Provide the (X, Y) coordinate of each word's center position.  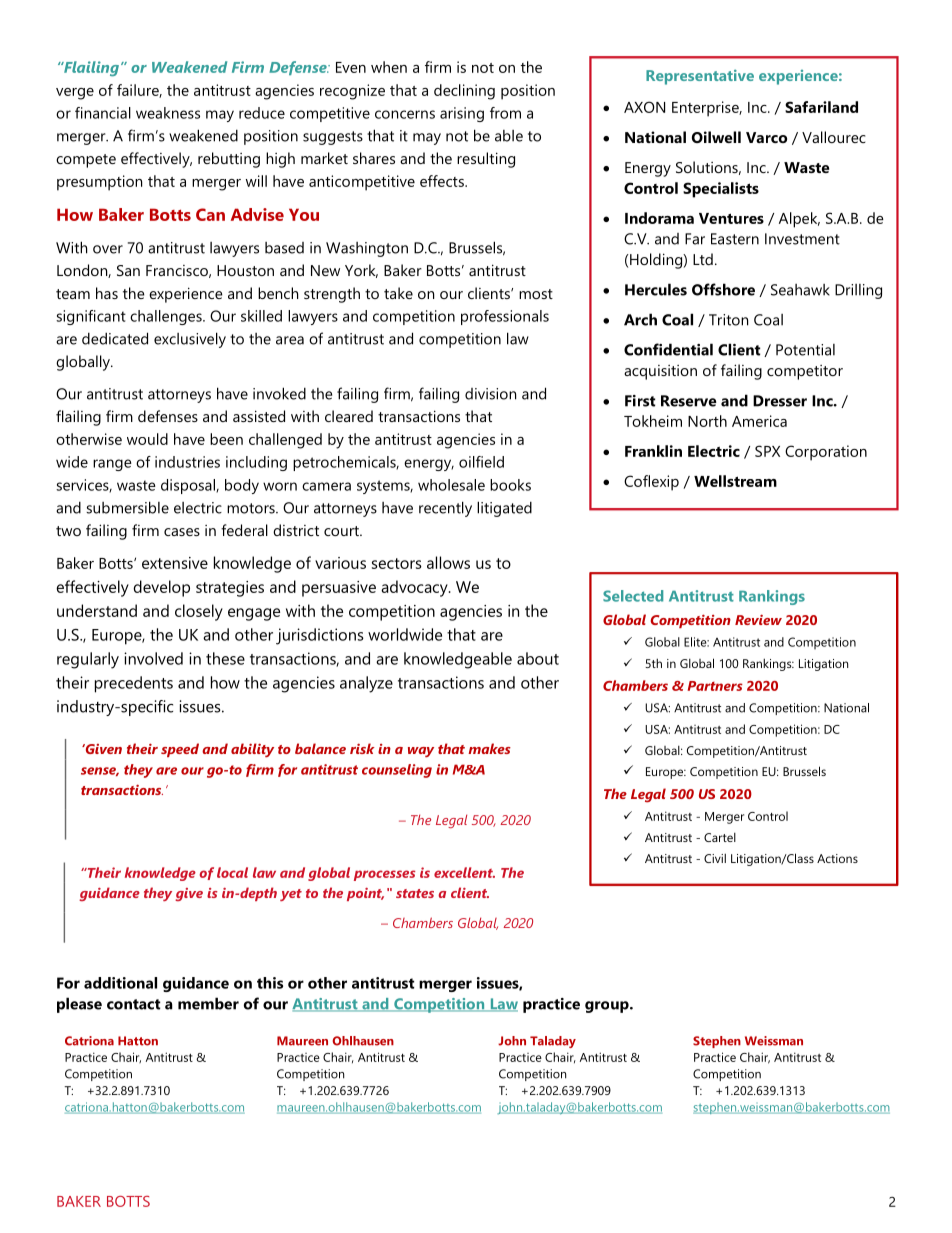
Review (758, 619)
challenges (167, 317)
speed (180, 750)
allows (448, 562)
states (415, 893)
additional (120, 983)
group (608, 1007)
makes (489, 748)
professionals (505, 317)
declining (464, 92)
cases (182, 532)
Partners (715, 686)
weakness (168, 113)
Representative (700, 77)
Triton (728, 320)
